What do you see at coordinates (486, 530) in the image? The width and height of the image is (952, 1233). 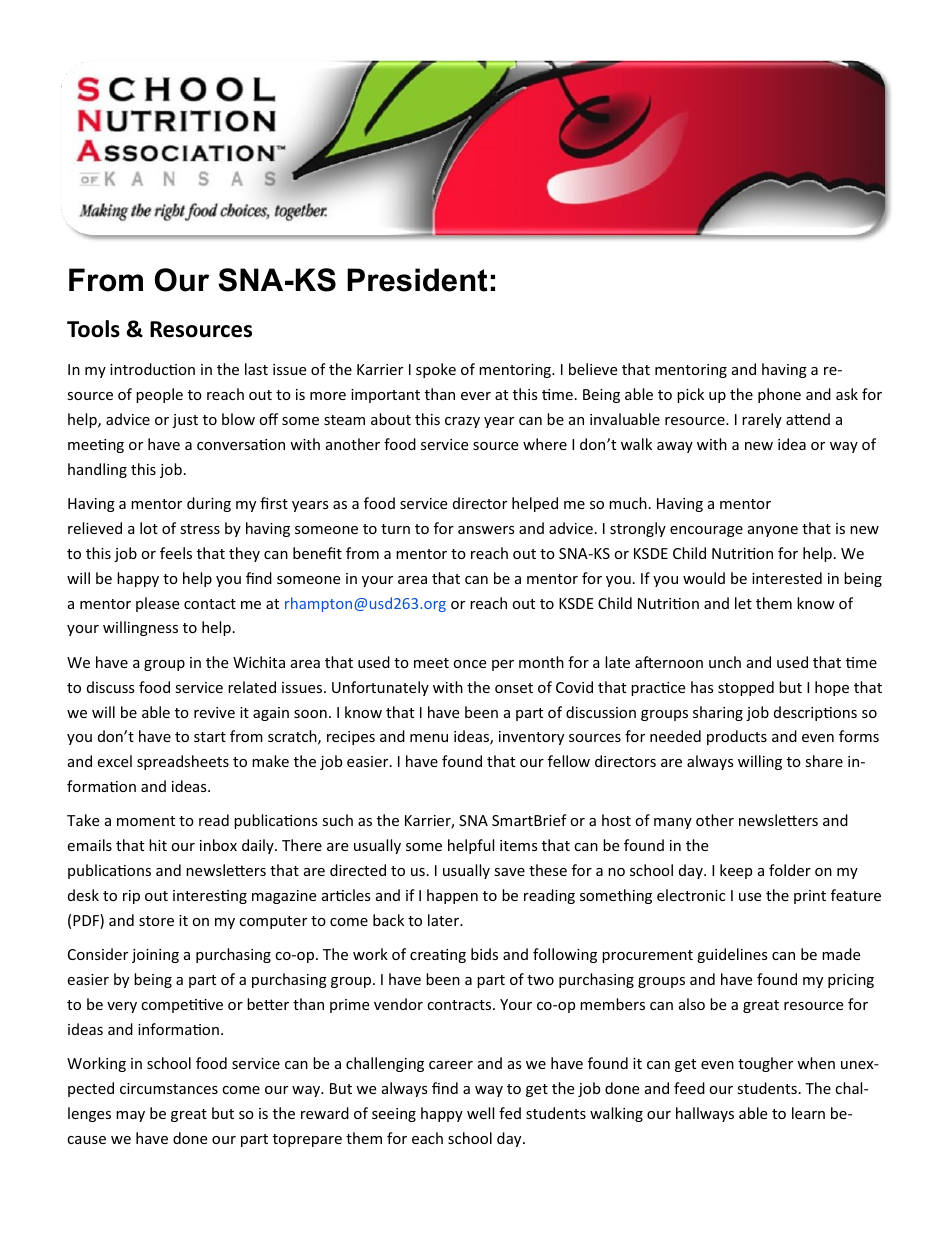 I see `answers` at bounding box center [486, 530].
